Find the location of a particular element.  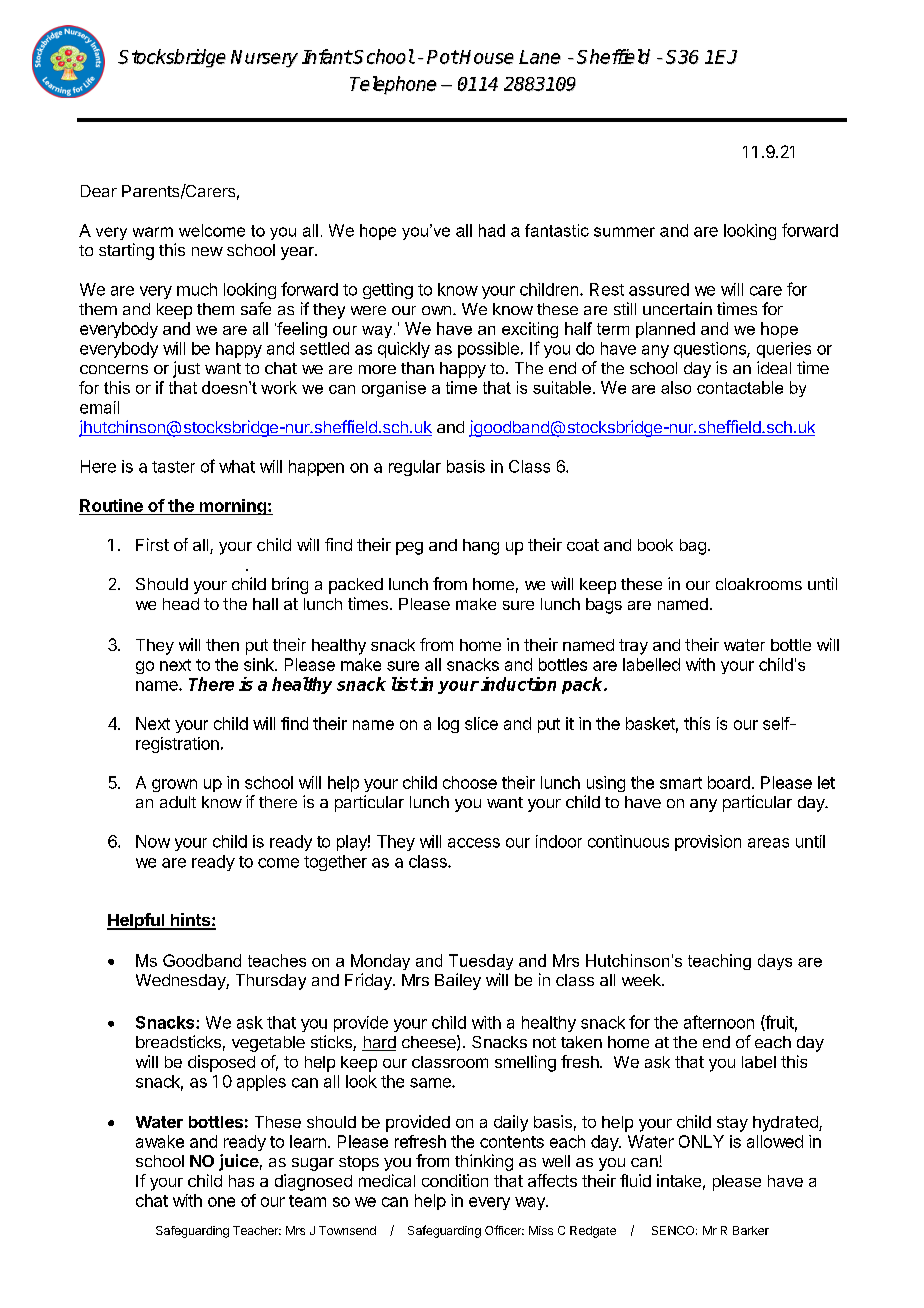

warm is located at coordinates (153, 232).
